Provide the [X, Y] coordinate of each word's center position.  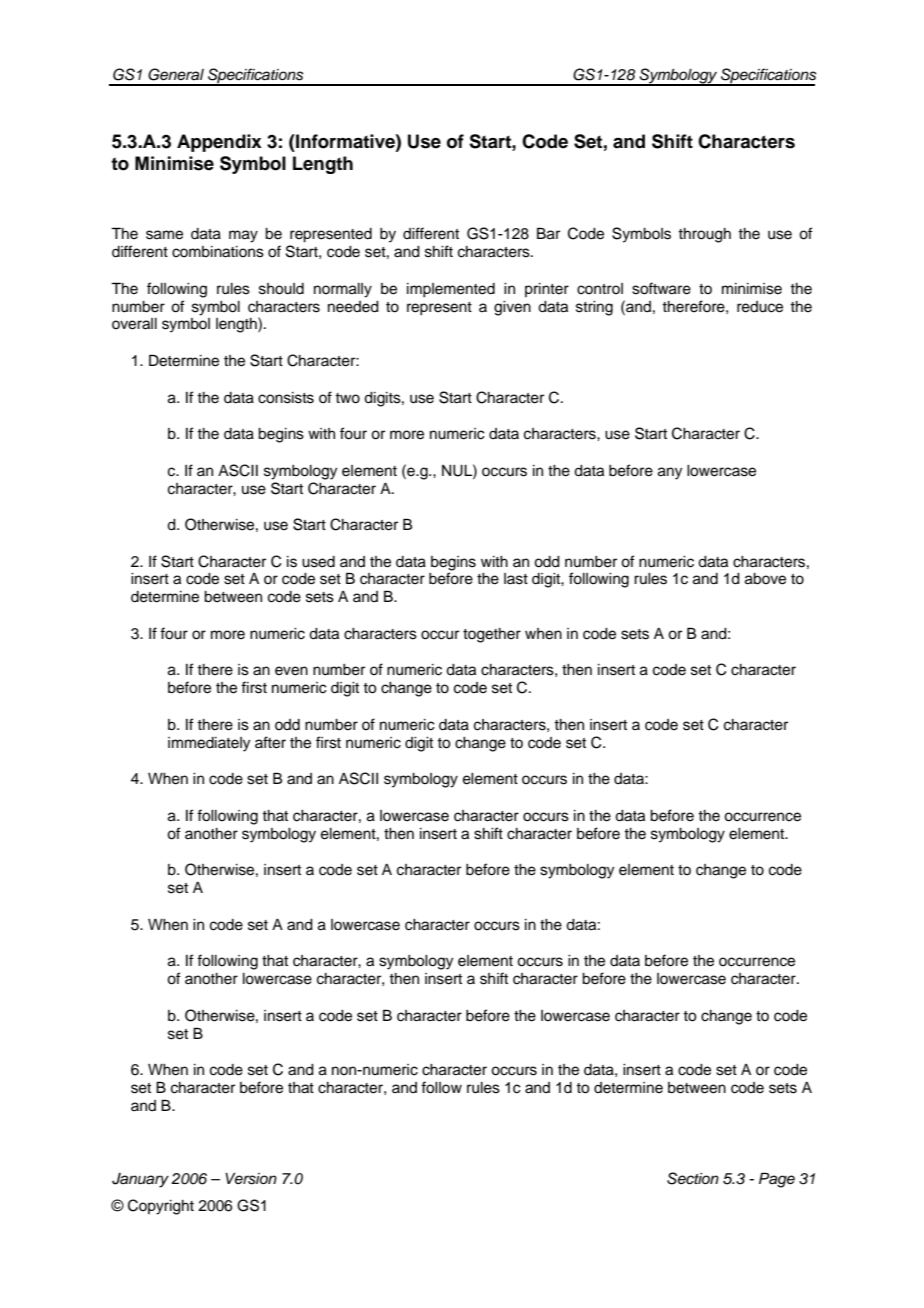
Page [777, 1180]
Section [693, 1178]
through [704, 235]
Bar [548, 233]
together [492, 635]
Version [251, 1179]
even [291, 671]
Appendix [219, 143]
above [765, 579]
